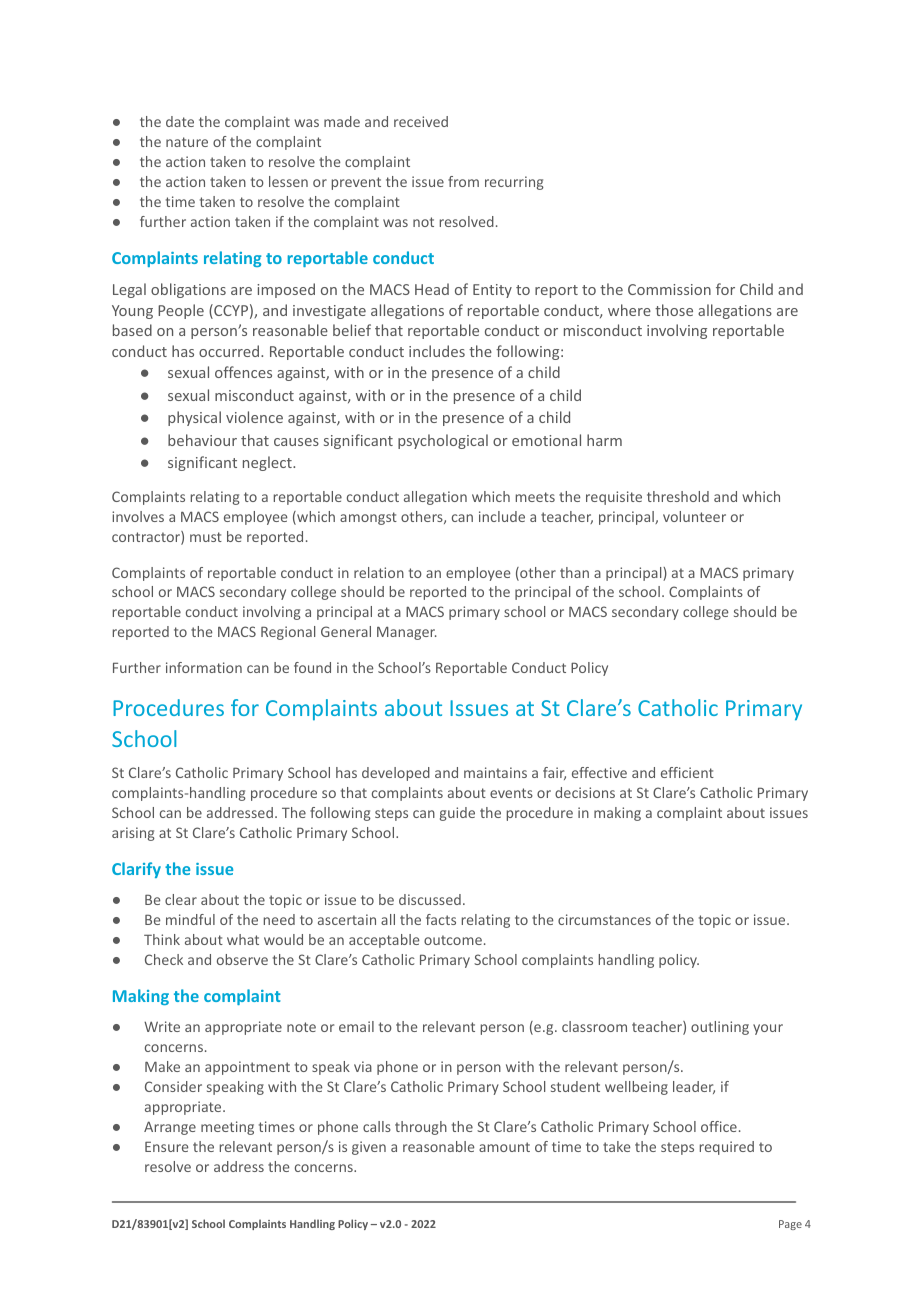 The height and width of the screenshot is (1307, 924). I want to click on arising, so click(133, 834).
